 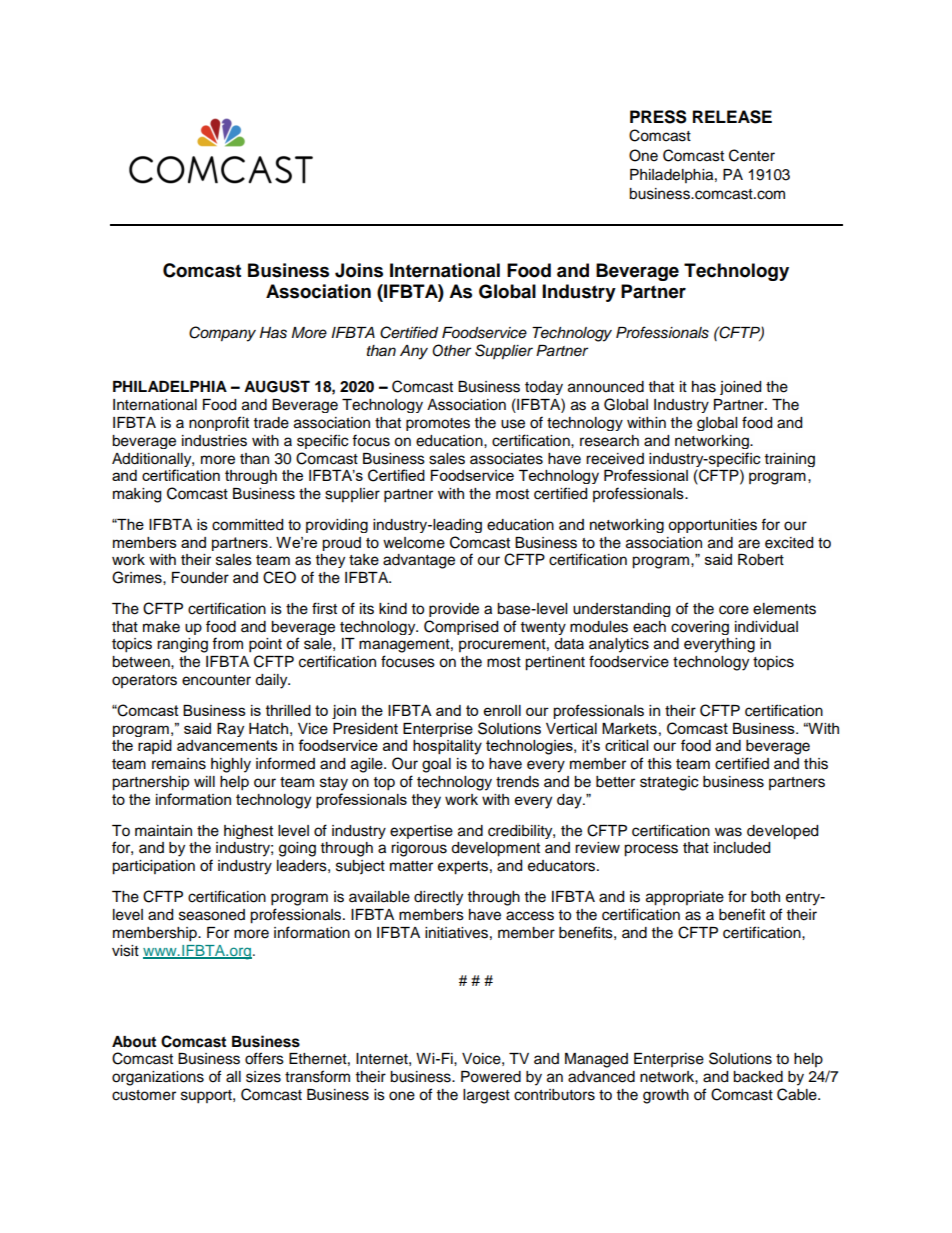 What do you see at coordinates (752, 155) in the screenshot?
I see `Center` at bounding box center [752, 155].
